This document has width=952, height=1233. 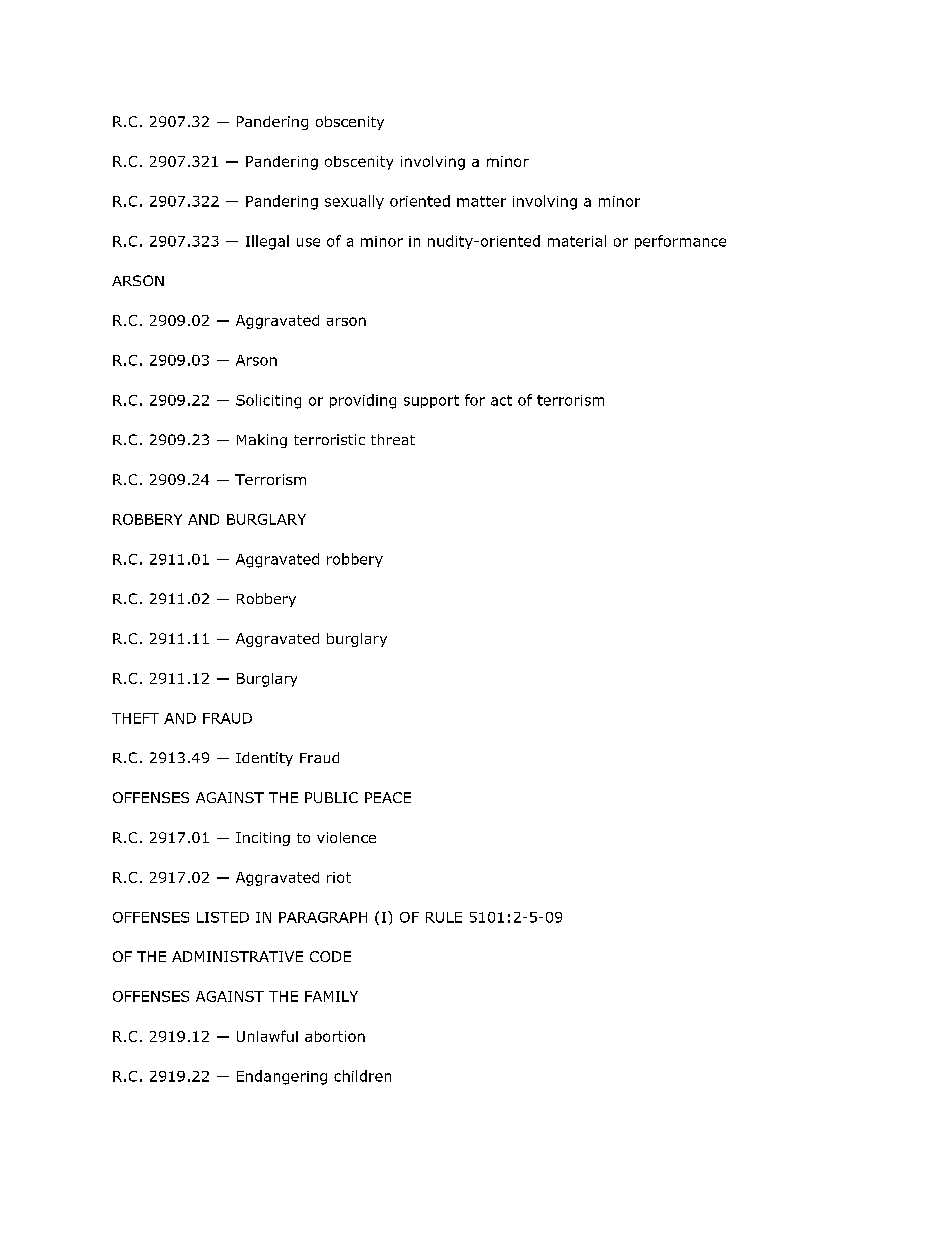 I want to click on sexually, so click(x=354, y=202).
